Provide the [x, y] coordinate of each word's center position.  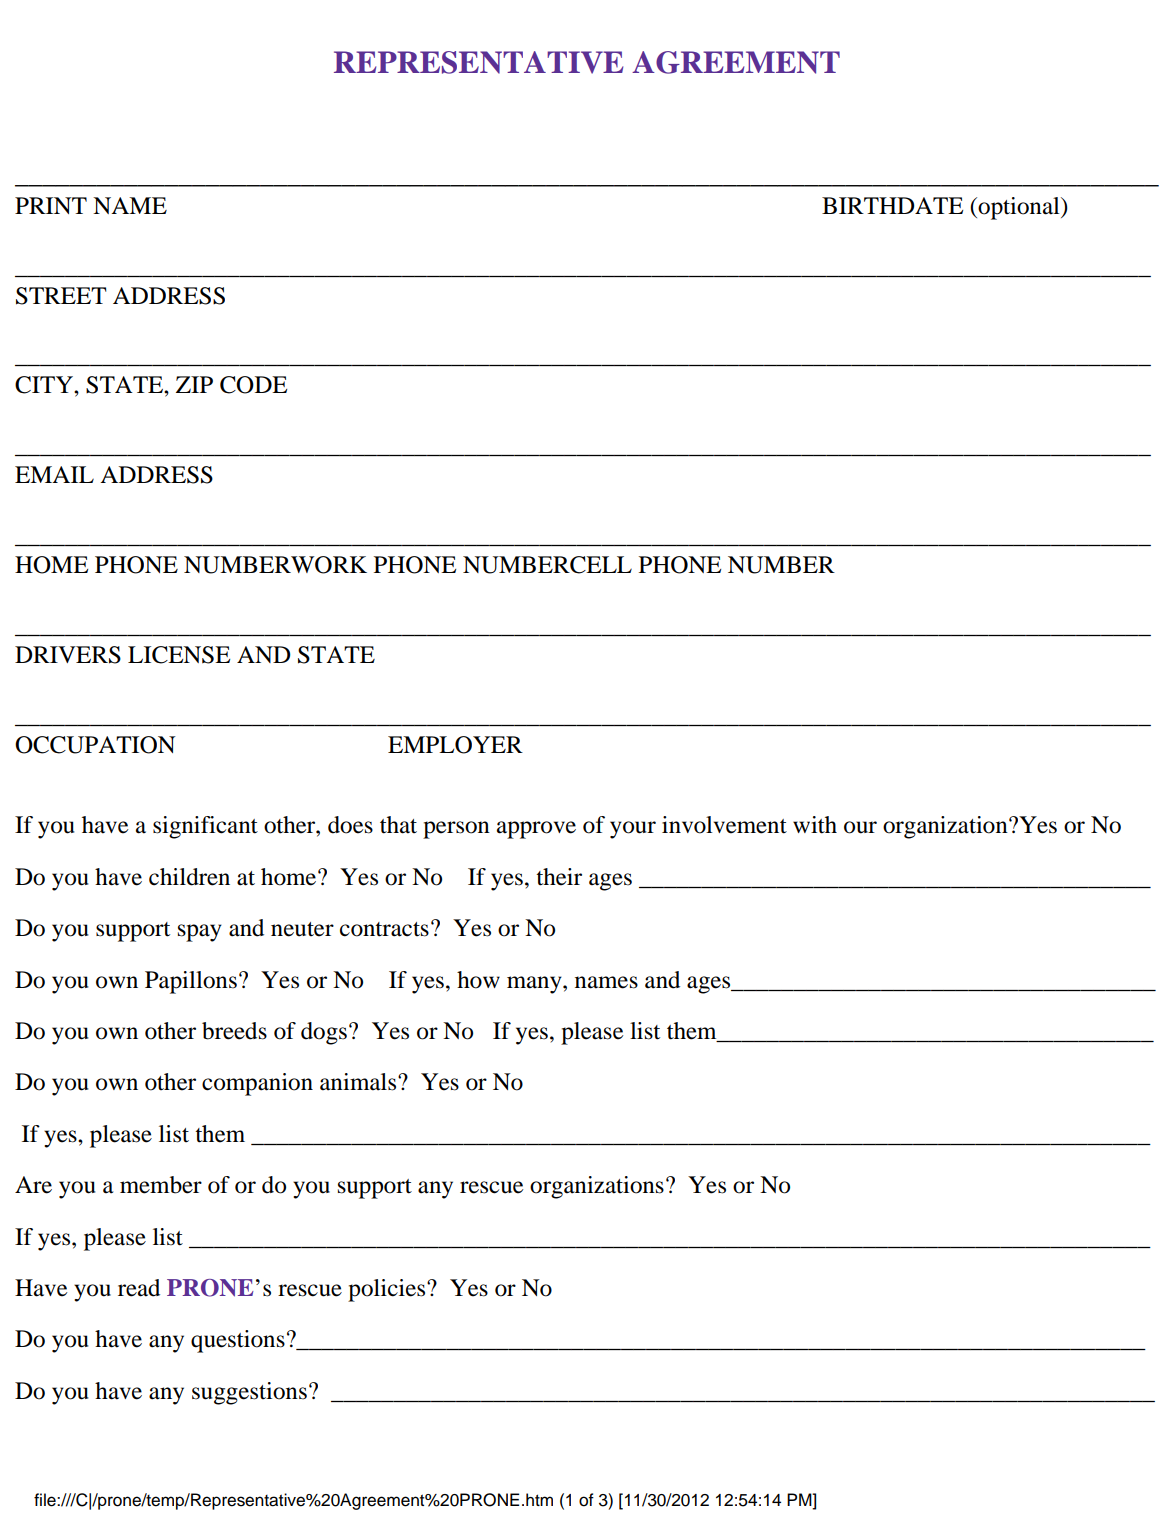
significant [205, 827]
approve [536, 830]
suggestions [249, 1393]
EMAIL [54, 474]
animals [359, 1082]
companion [257, 1084]
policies [388, 1290]
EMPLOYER [455, 745]
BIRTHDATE [892, 205]
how [478, 980]
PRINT [51, 205]
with [815, 825]
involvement [724, 825]
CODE [253, 385]
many [535, 985]
